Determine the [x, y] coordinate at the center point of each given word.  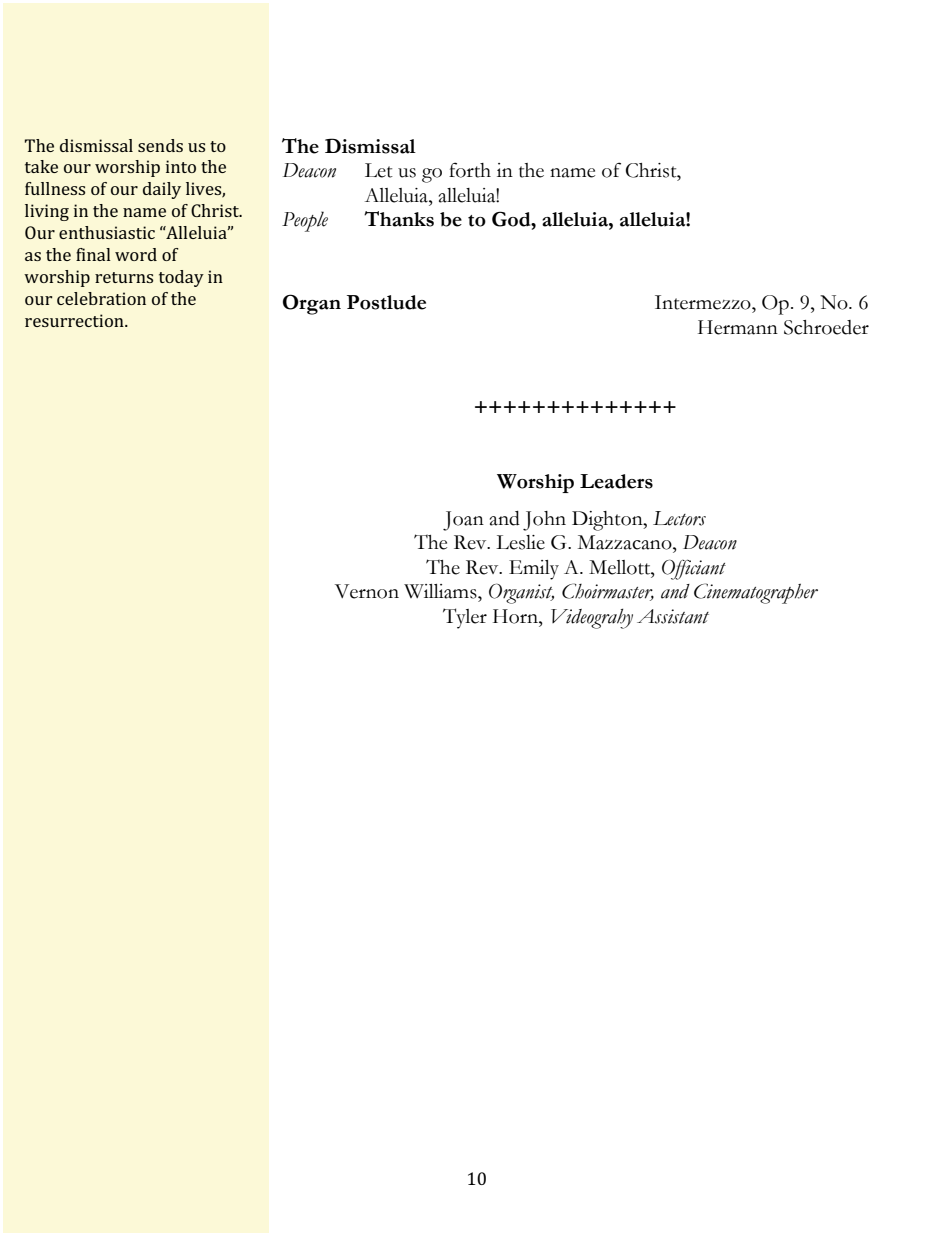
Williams [441, 591]
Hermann [738, 327]
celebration [101, 298]
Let [379, 170]
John [544, 521]
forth [470, 170]
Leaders [616, 481]
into [181, 166]
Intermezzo [704, 302]
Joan [463, 521]
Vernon [367, 591]
